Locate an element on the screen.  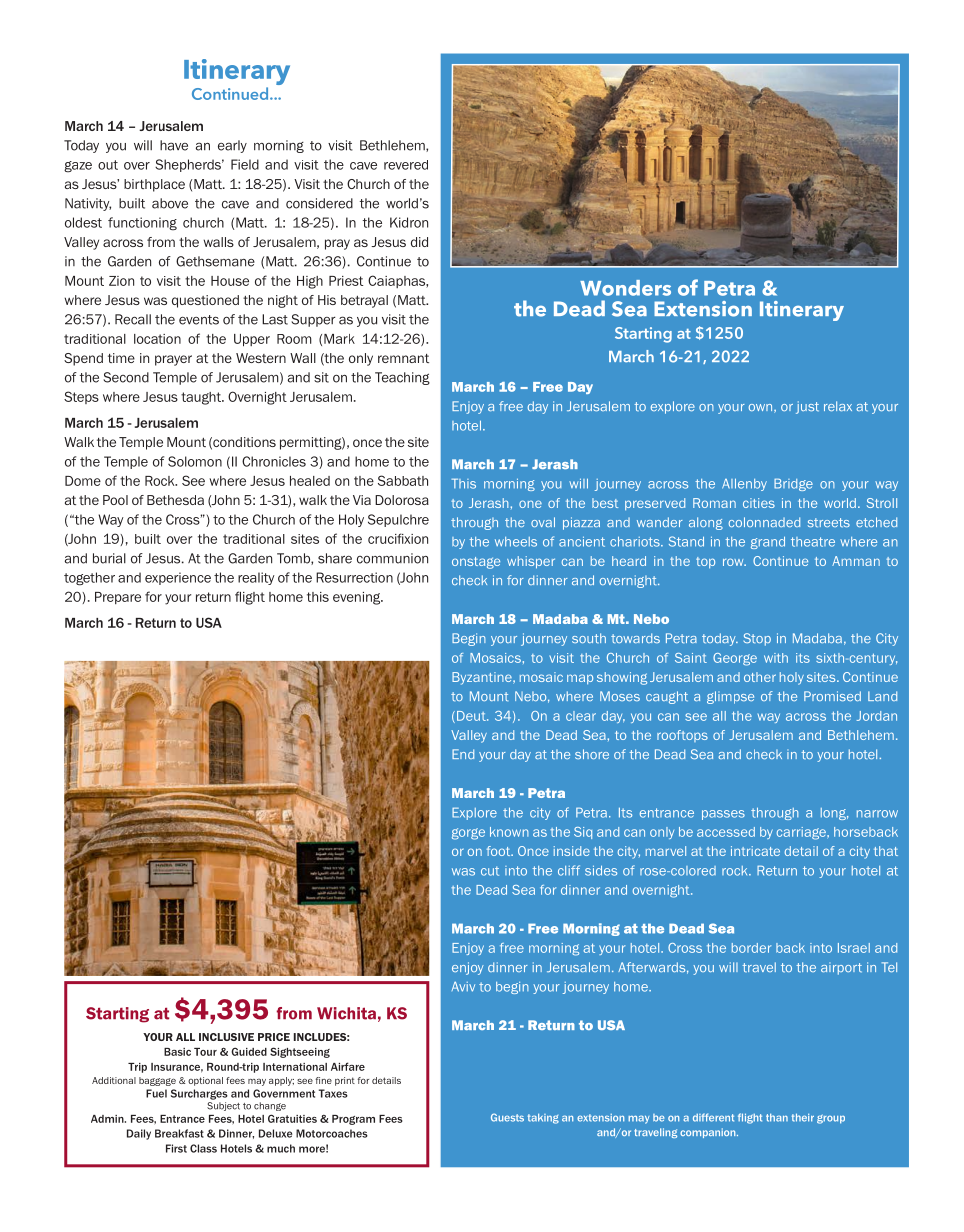
birthplace is located at coordinates (154, 185).
